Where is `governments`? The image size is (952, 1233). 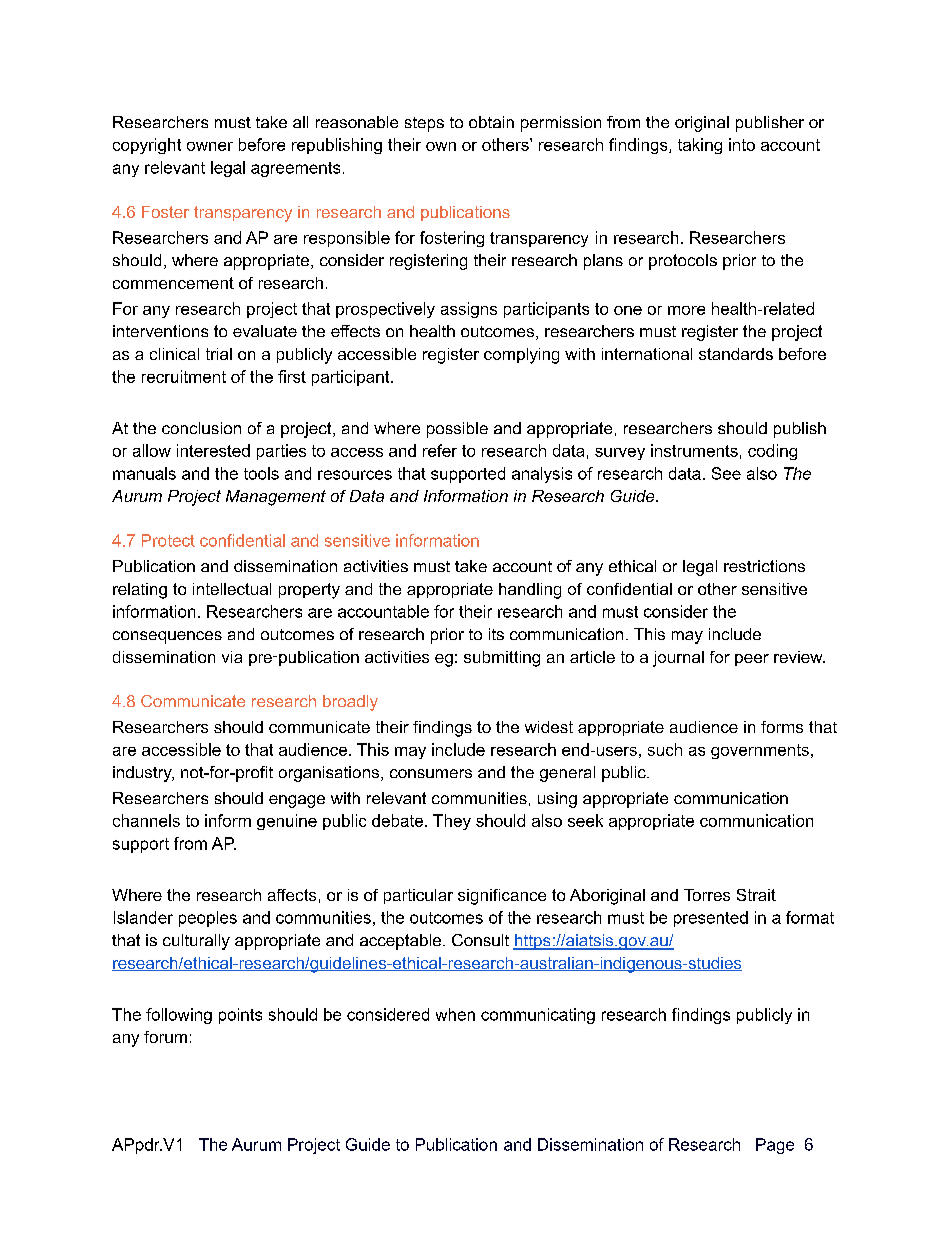 governments is located at coordinates (760, 751).
